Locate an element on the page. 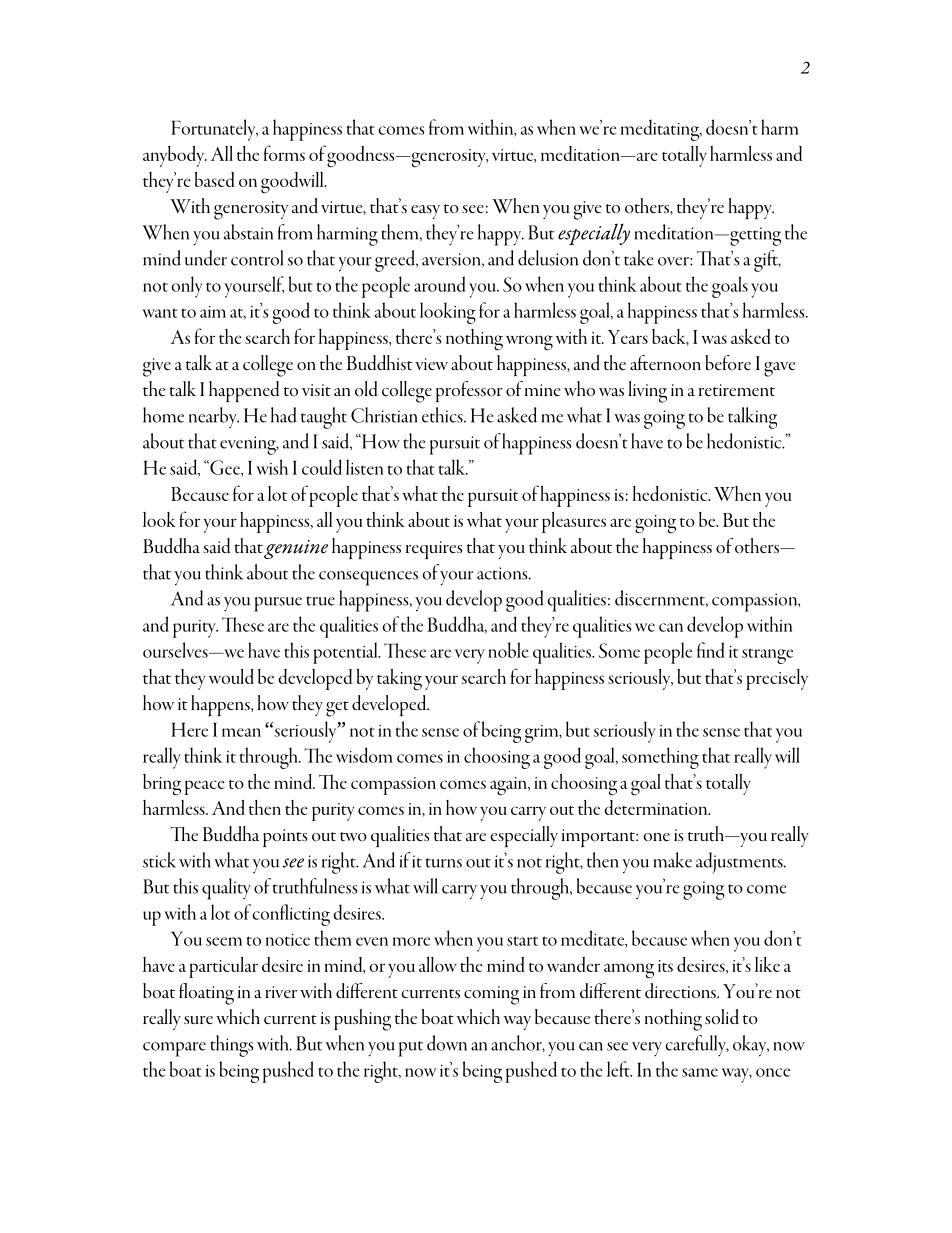  discernment is located at coordinates (661, 598).
